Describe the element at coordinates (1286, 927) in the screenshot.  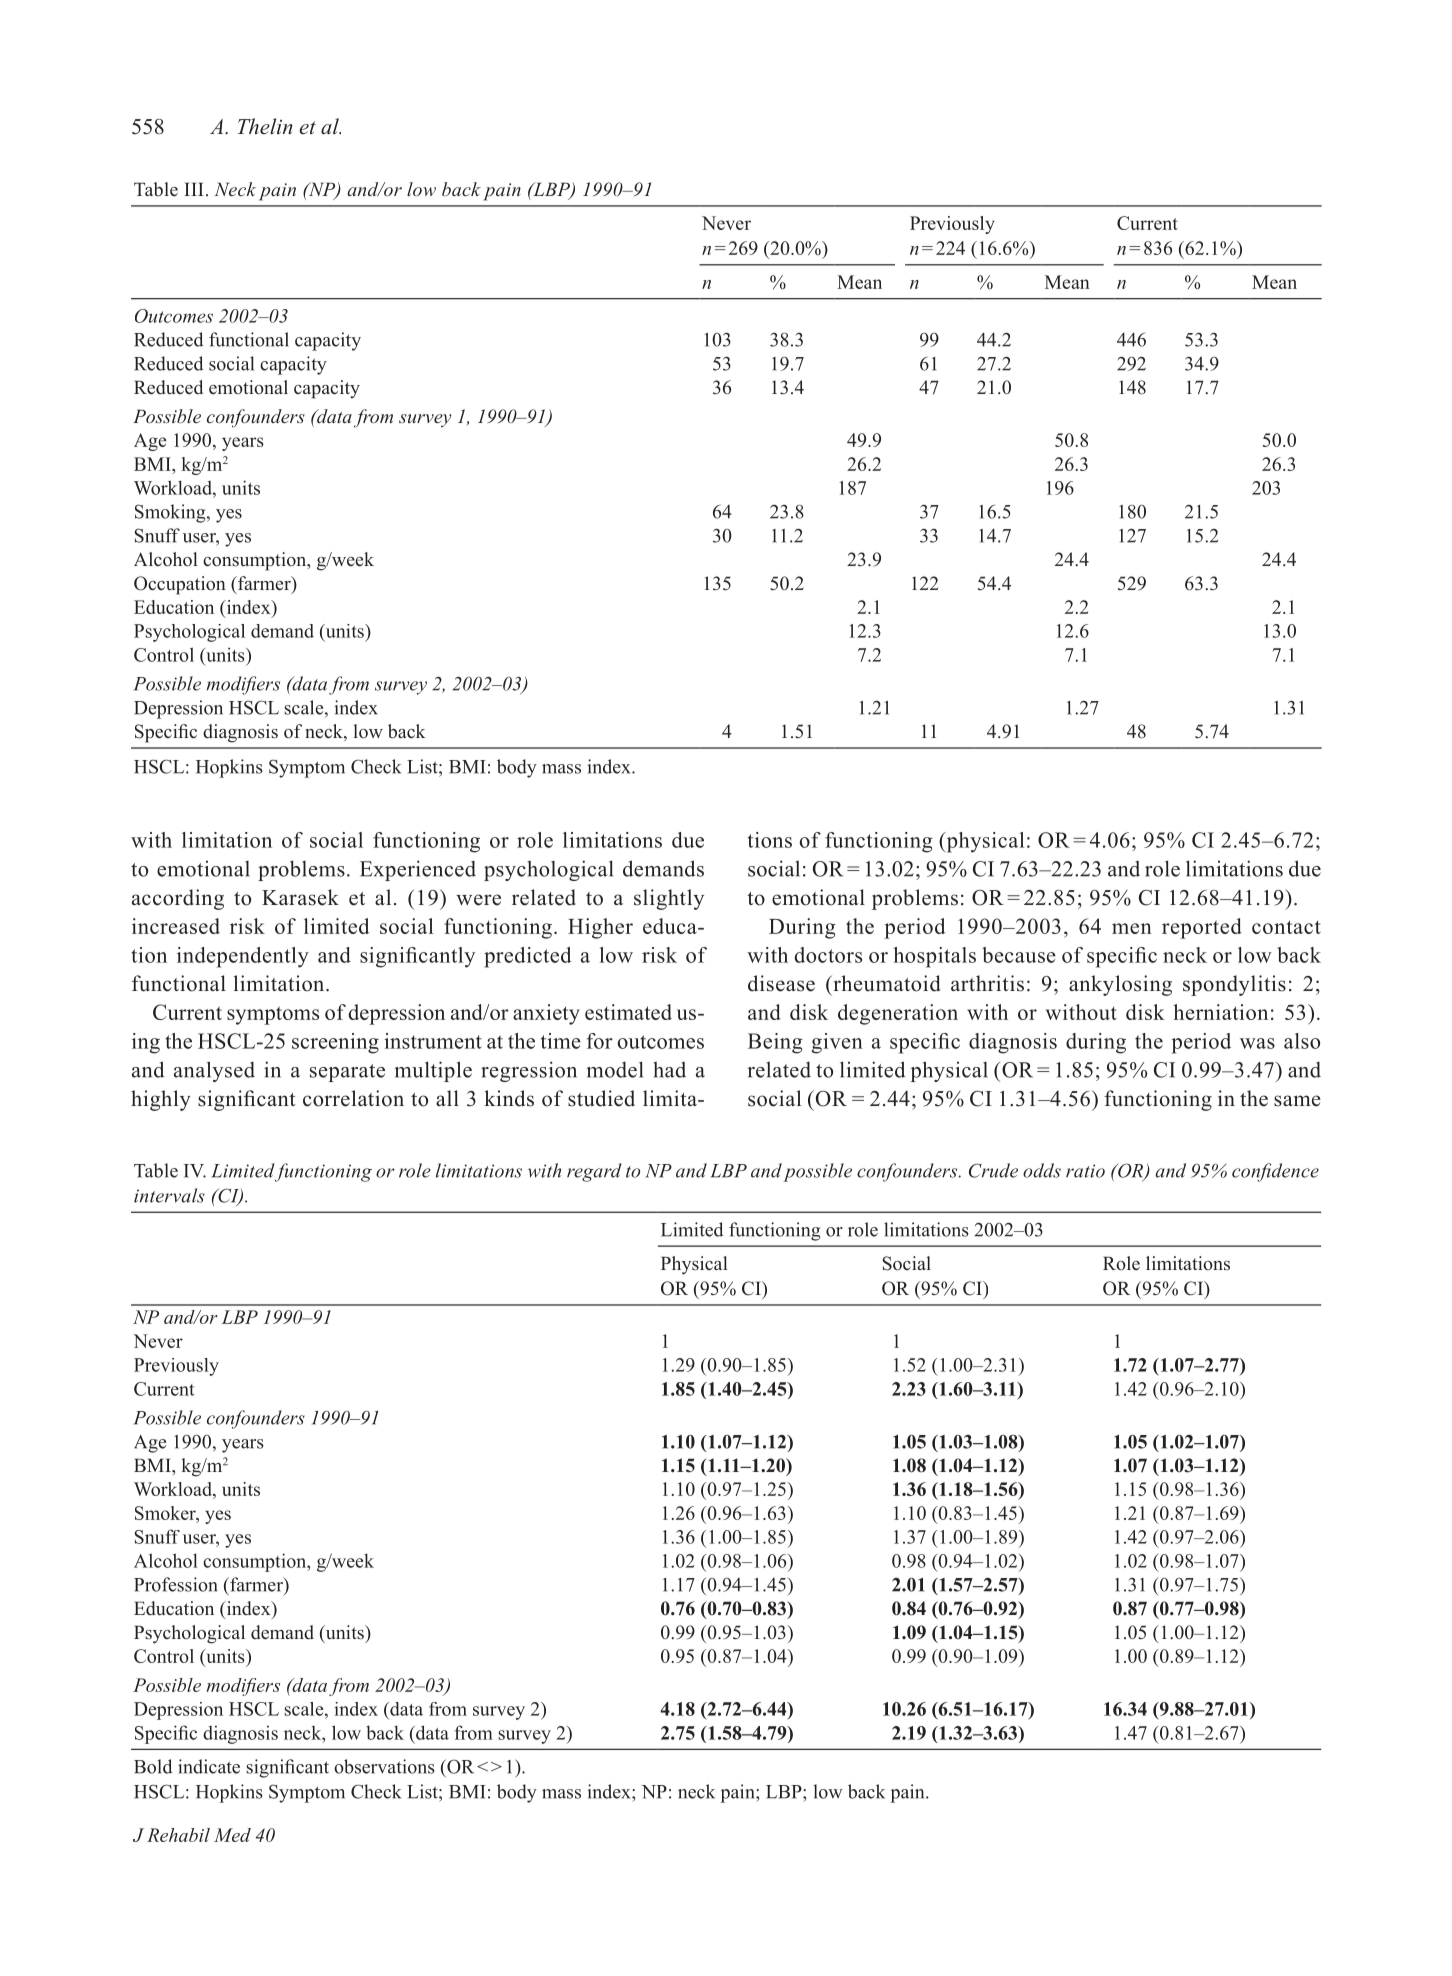
I see `contact` at that location.
